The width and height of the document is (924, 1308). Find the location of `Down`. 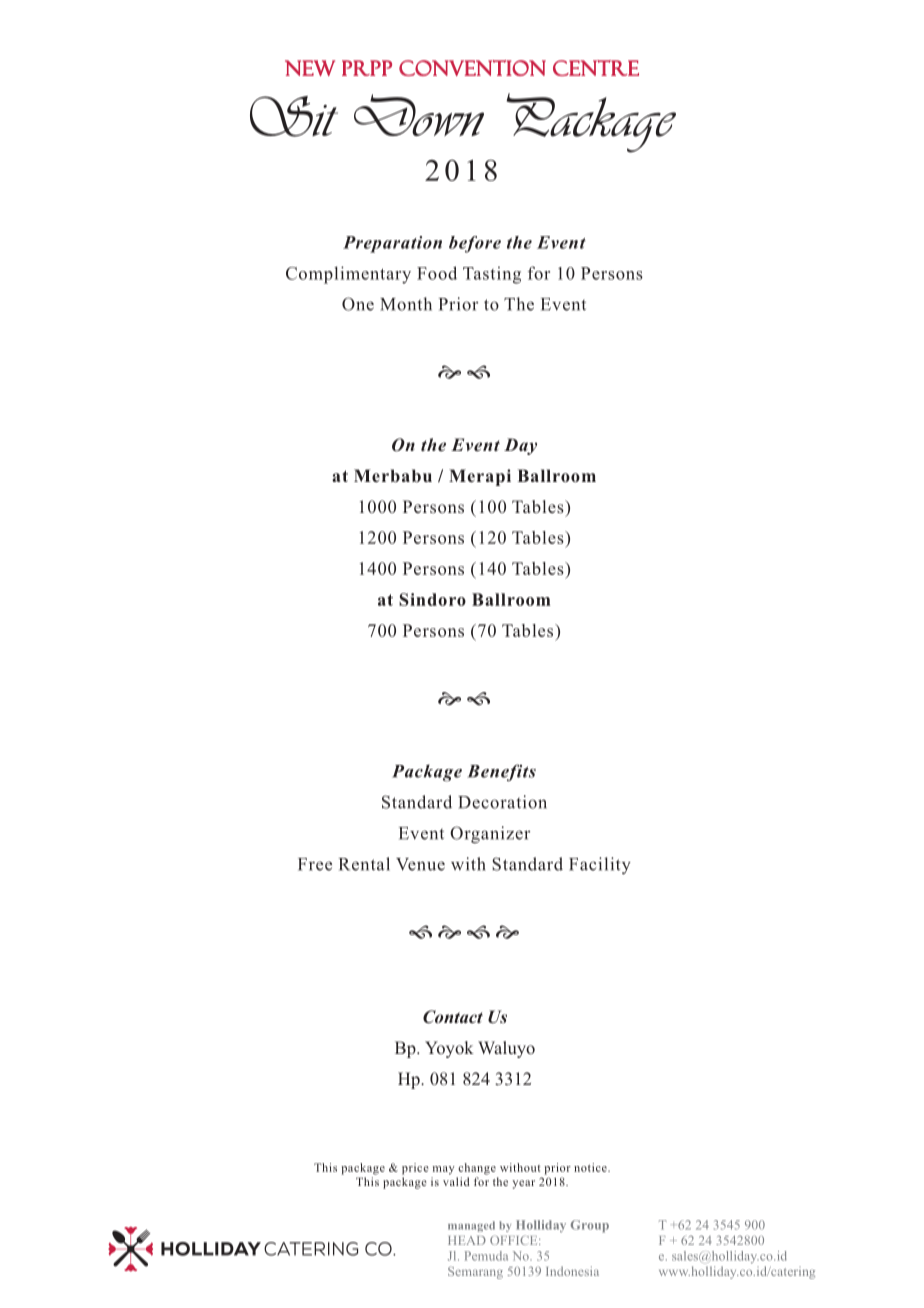

Down is located at coordinates (419, 115).
